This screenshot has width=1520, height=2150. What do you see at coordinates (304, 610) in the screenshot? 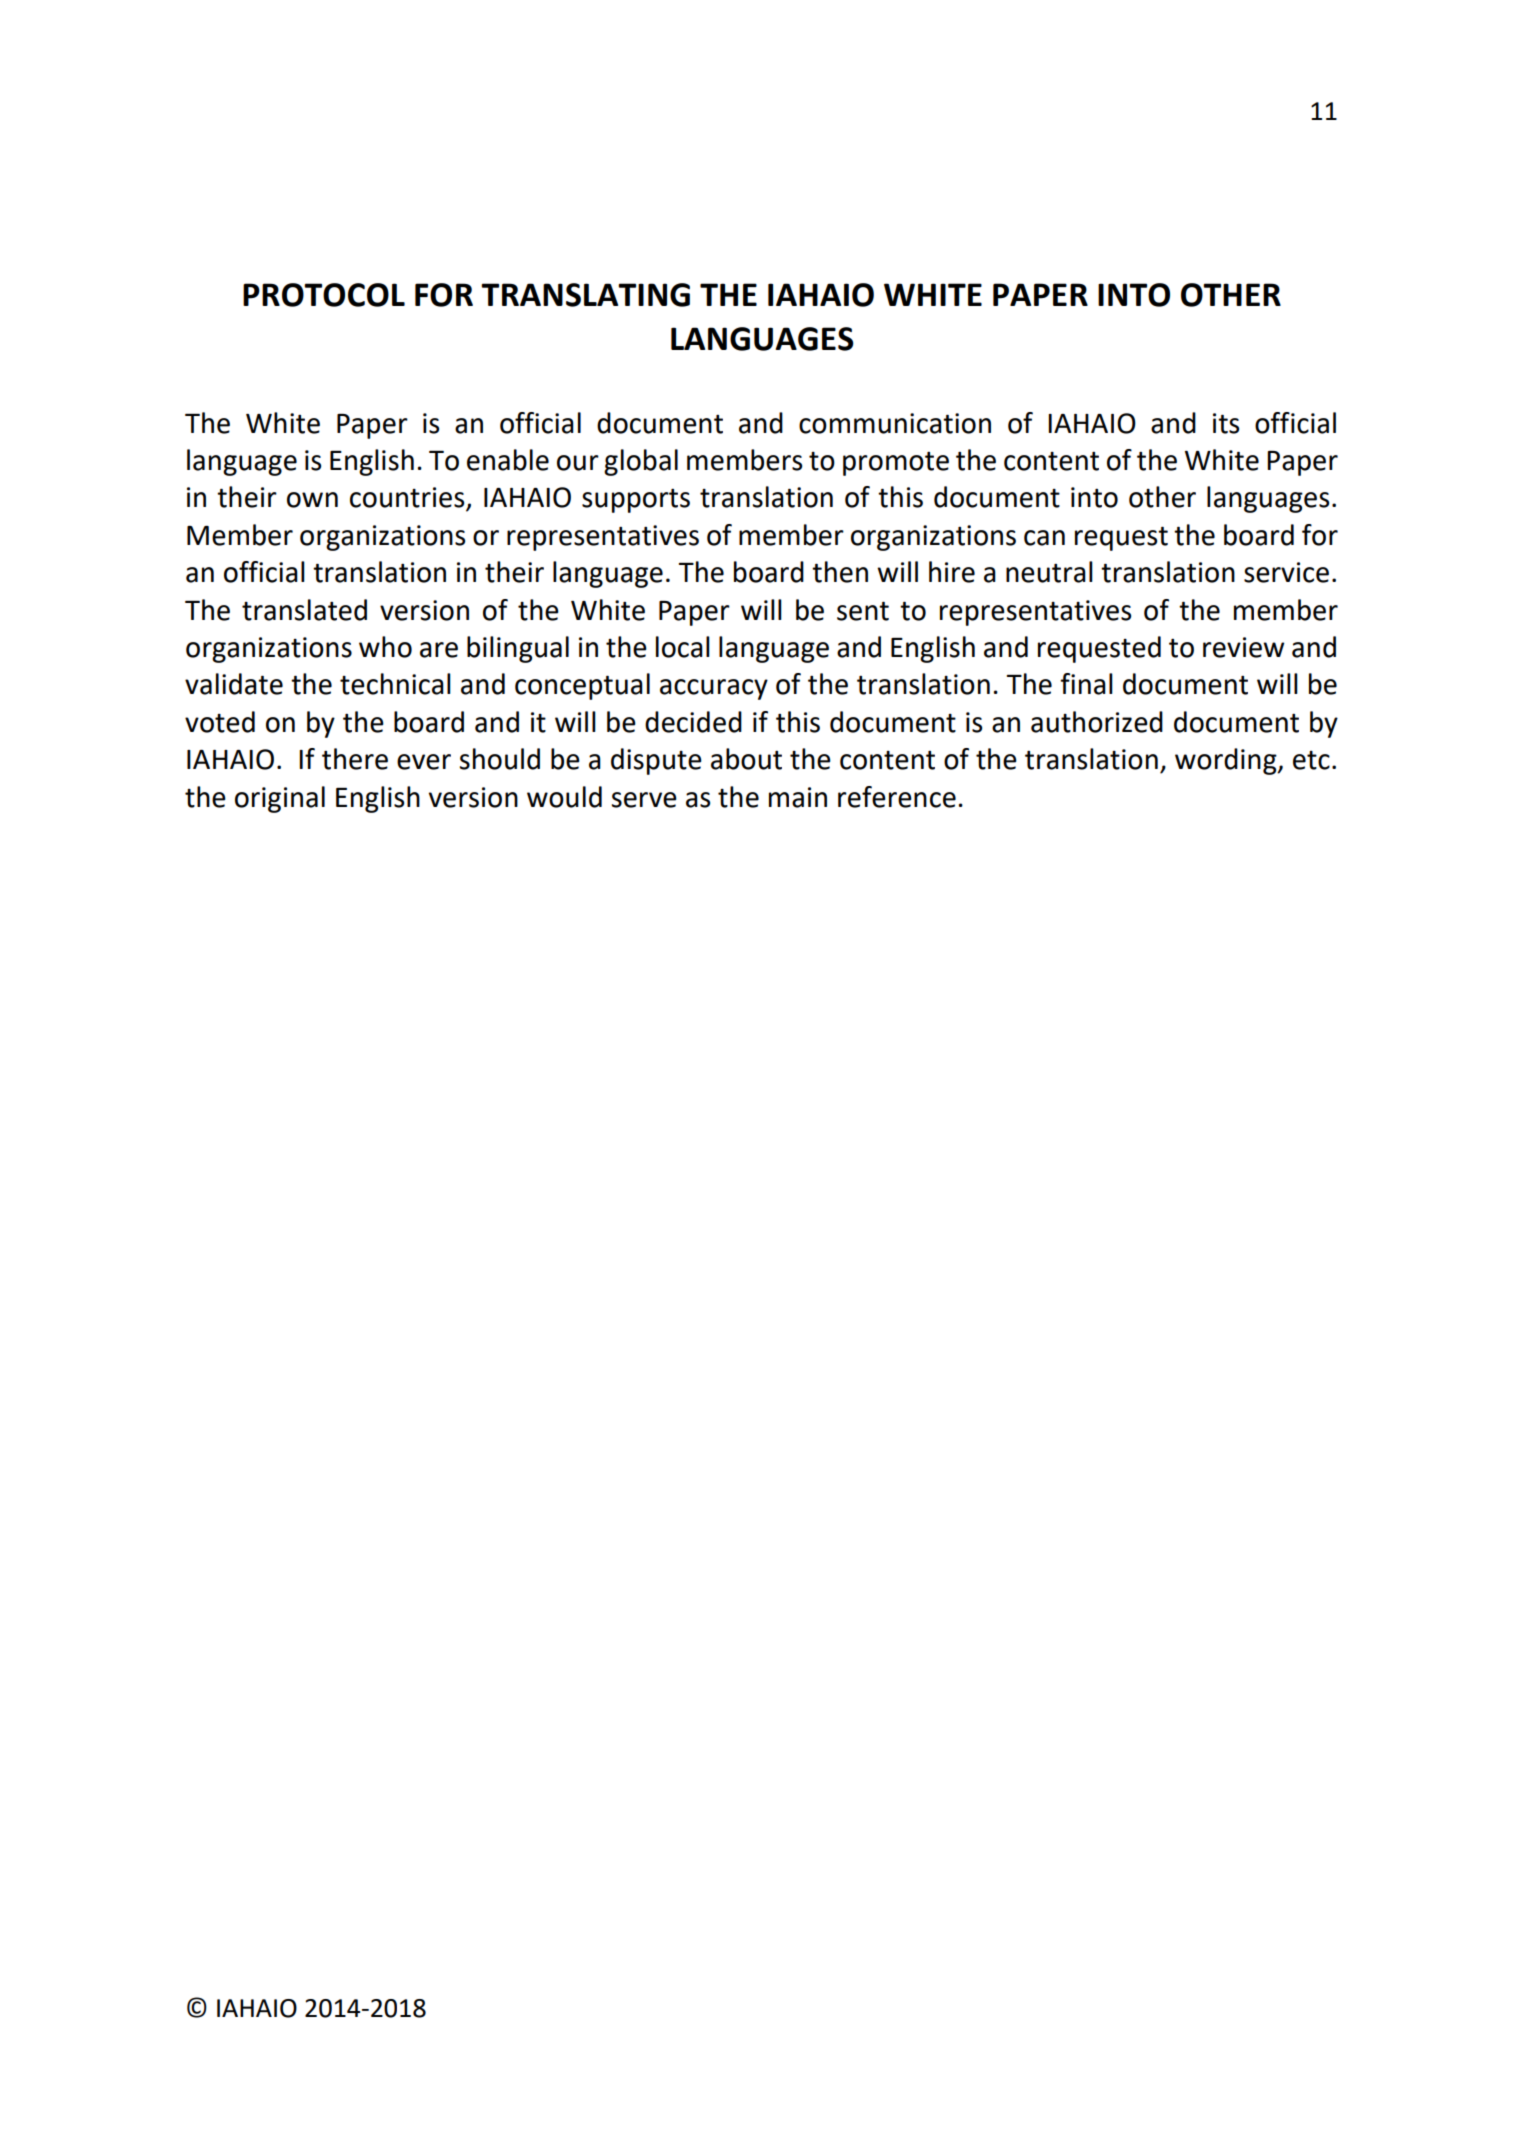
I see `translated` at bounding box center [304, 610].
